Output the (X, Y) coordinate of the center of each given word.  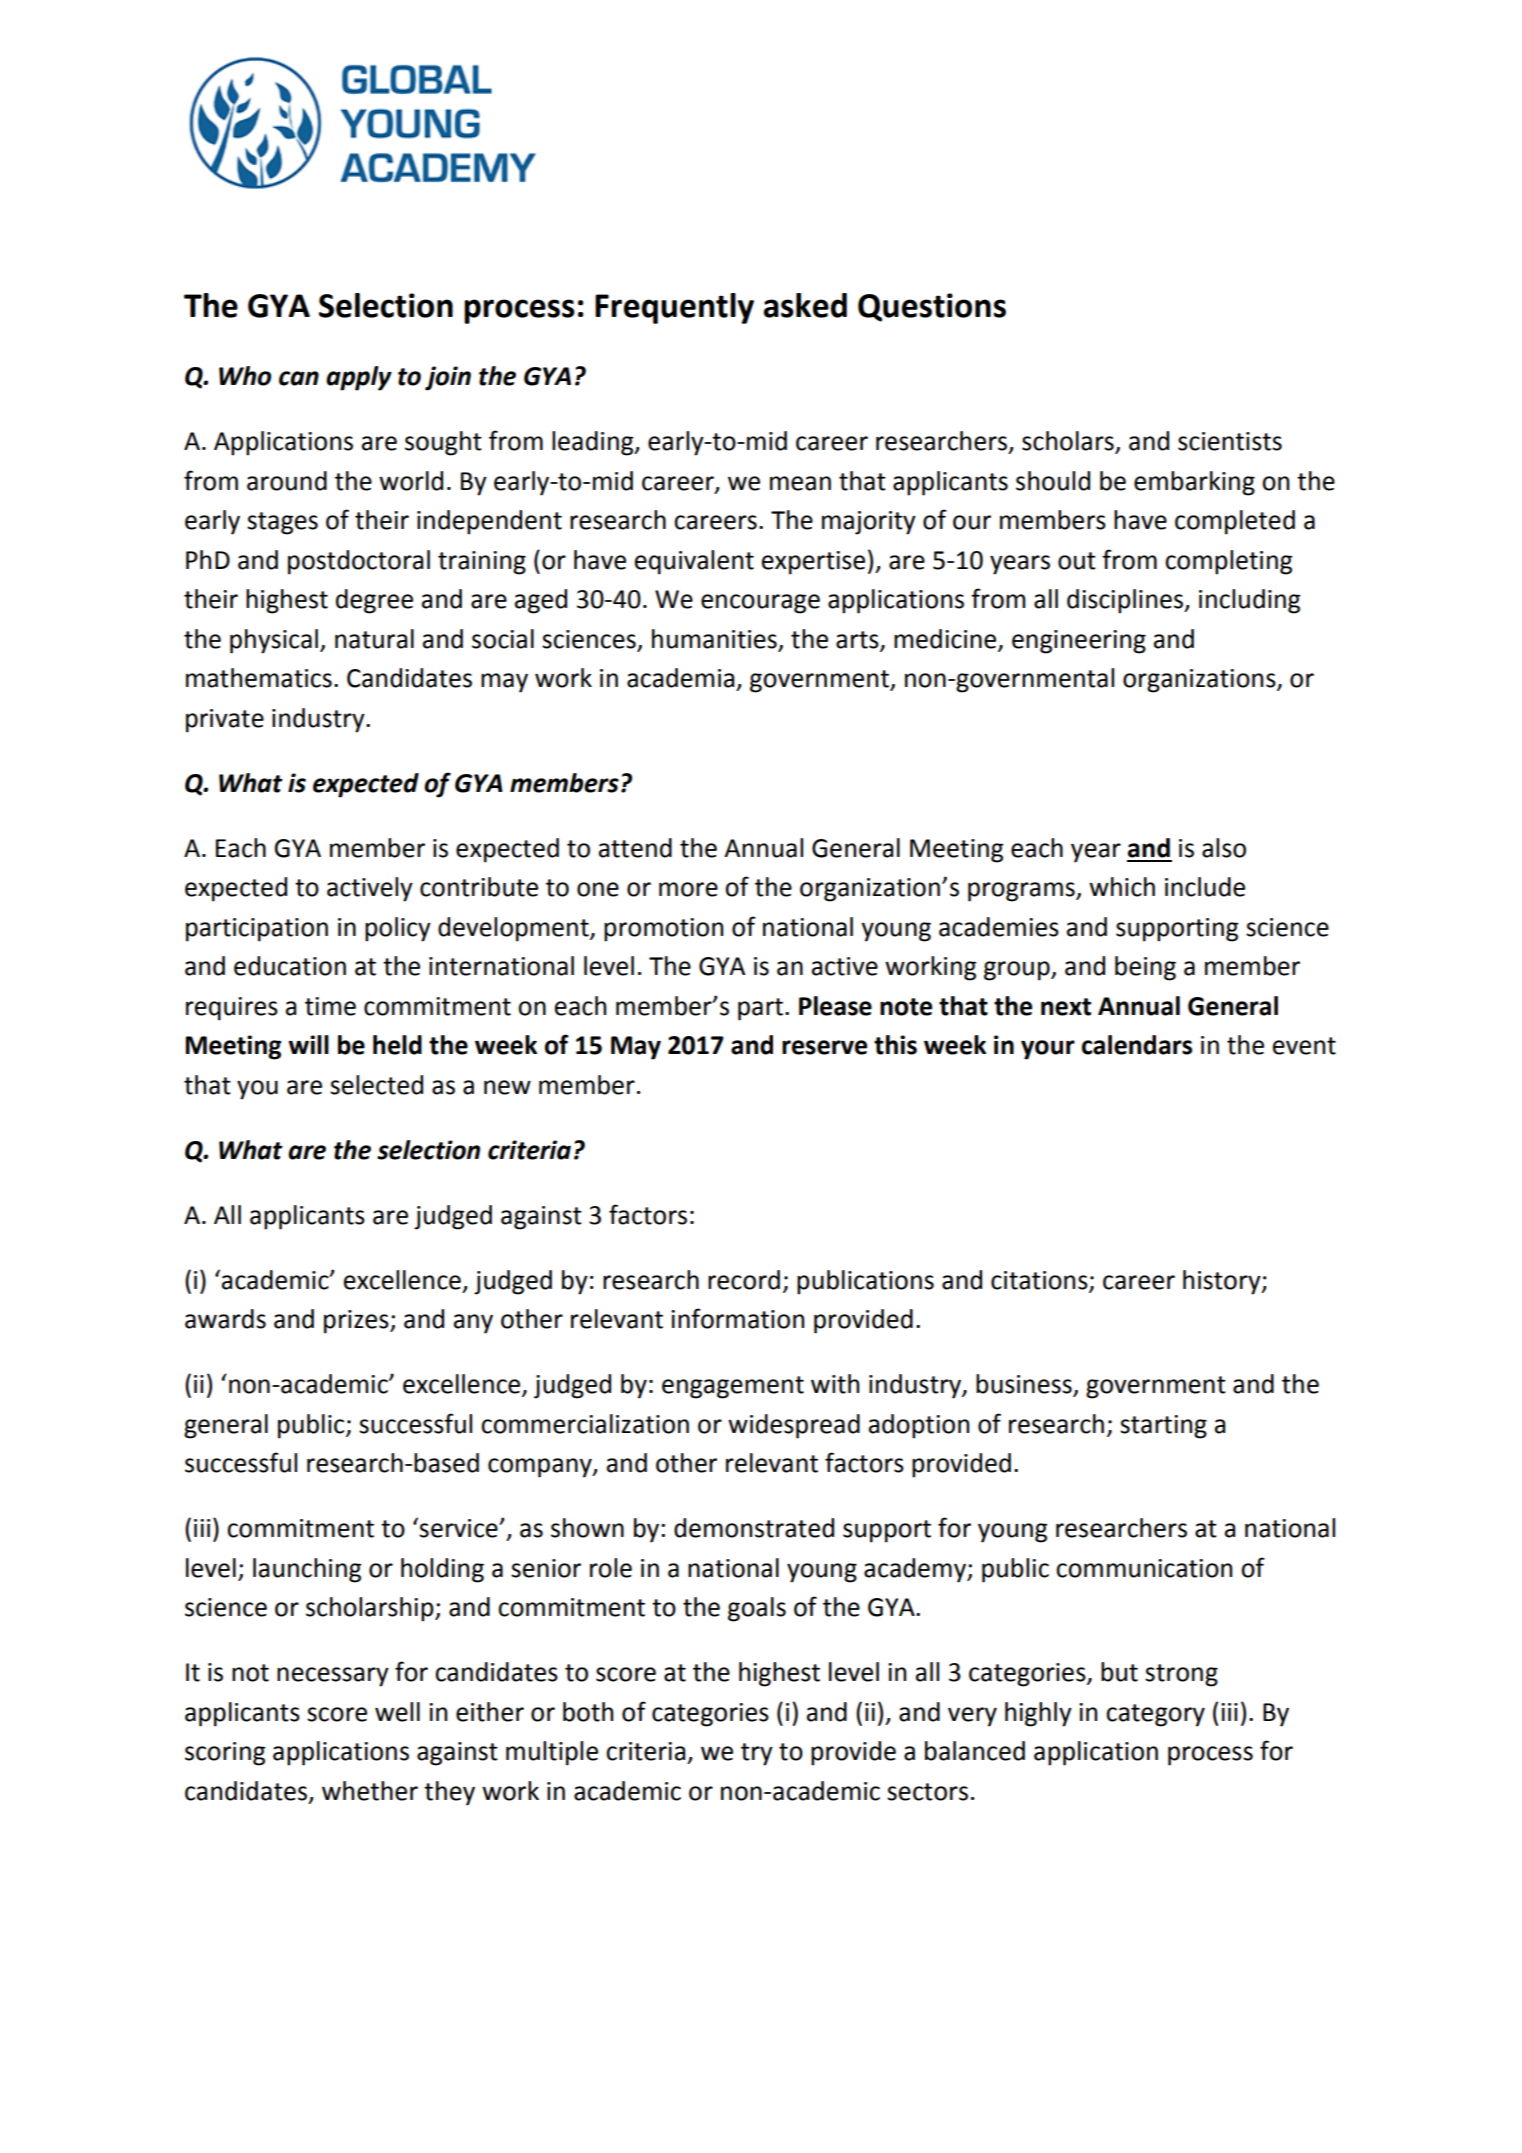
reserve (824, 1047)
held (397, 1045)
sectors (927, 1792)
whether (370, 1791)
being (1145, 968)
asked (805, 305)
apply (359, 378)
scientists (1230, 441)
